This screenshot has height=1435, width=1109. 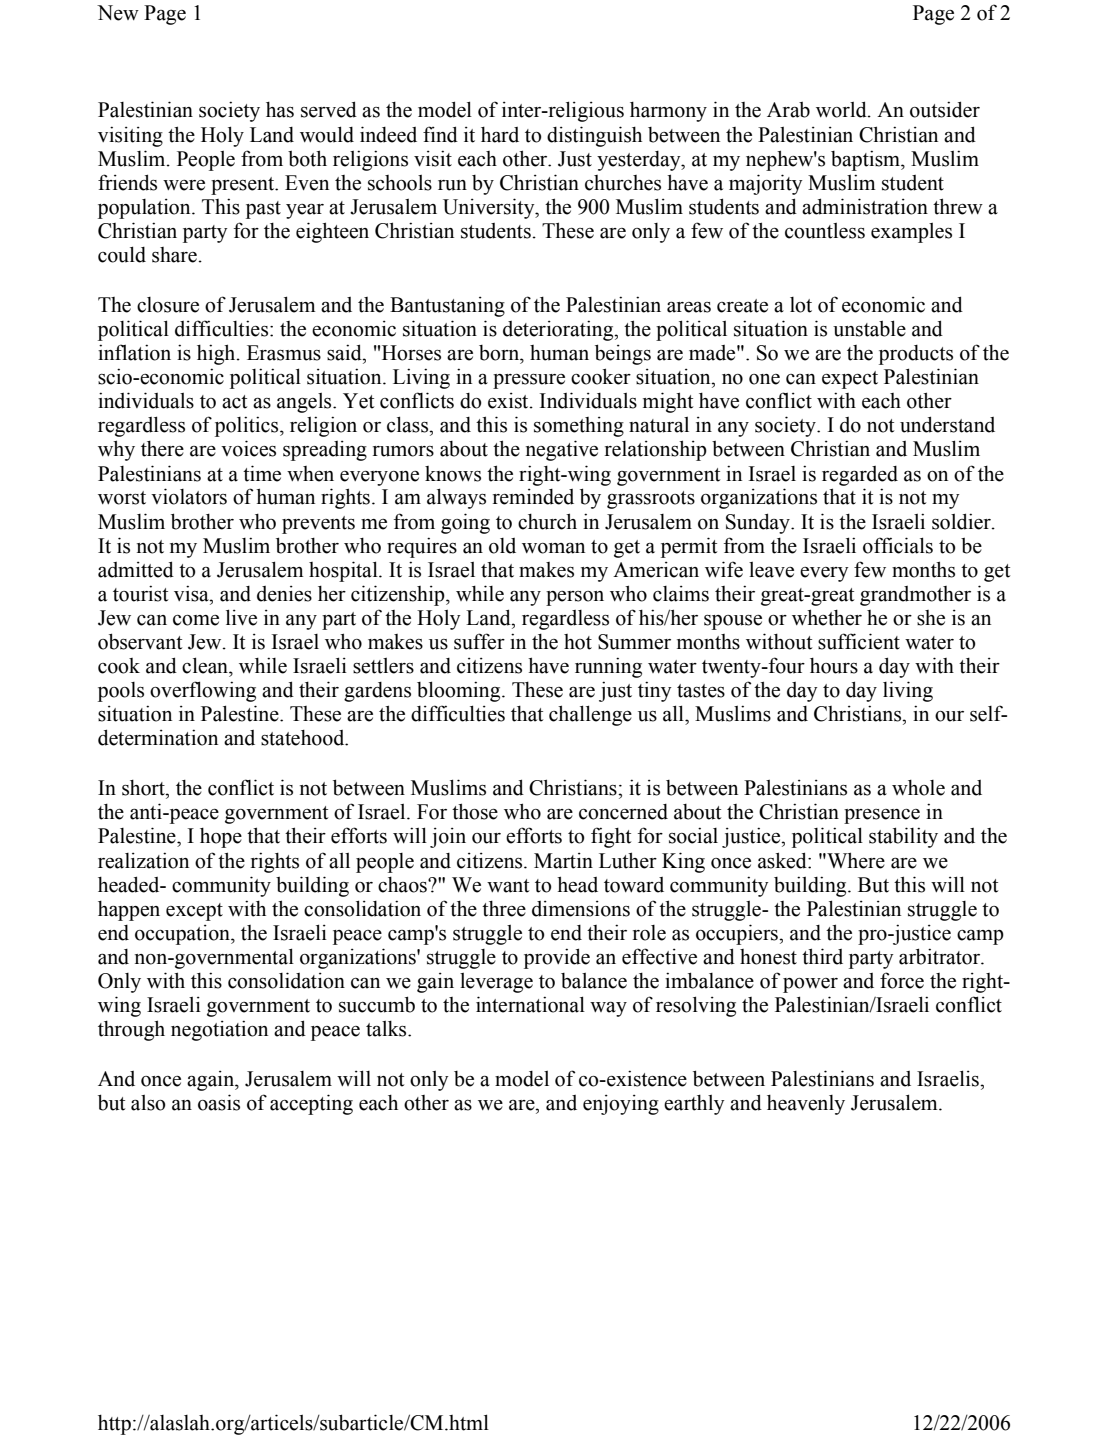 What do you see at coordinates (500, 135) in the screenshot?
I see `hard` at bounding box center [500, 135].
